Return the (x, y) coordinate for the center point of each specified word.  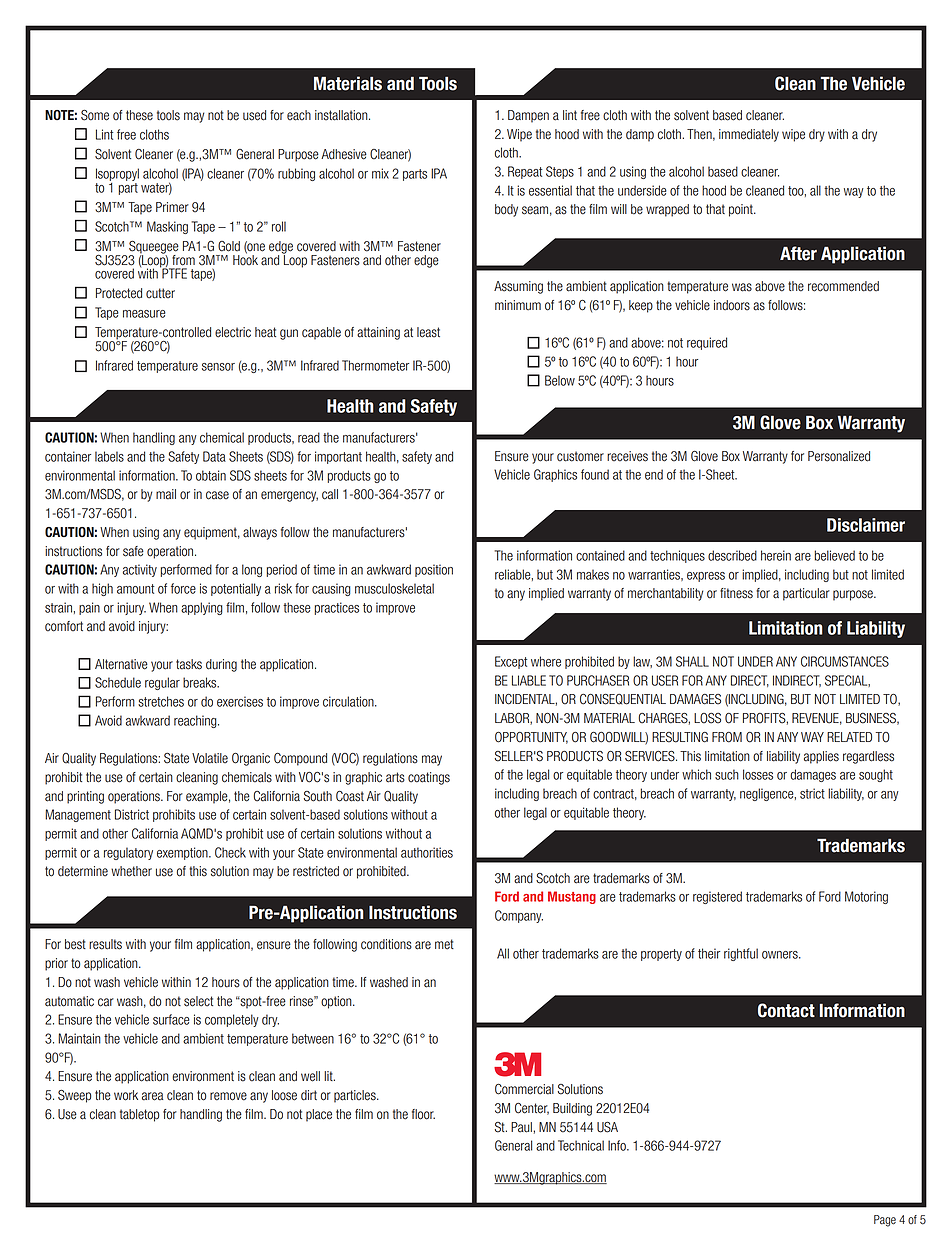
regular (162, 683)
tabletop (139, 1115)
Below (560, 380)
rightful (741, 954)
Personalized (839, 456)
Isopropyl (117, 174)
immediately (749, 135)
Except (511, 662)
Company (519, 916)
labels (109, 456)
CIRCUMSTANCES (845, 661)
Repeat (525, 172)
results (105, 944)
